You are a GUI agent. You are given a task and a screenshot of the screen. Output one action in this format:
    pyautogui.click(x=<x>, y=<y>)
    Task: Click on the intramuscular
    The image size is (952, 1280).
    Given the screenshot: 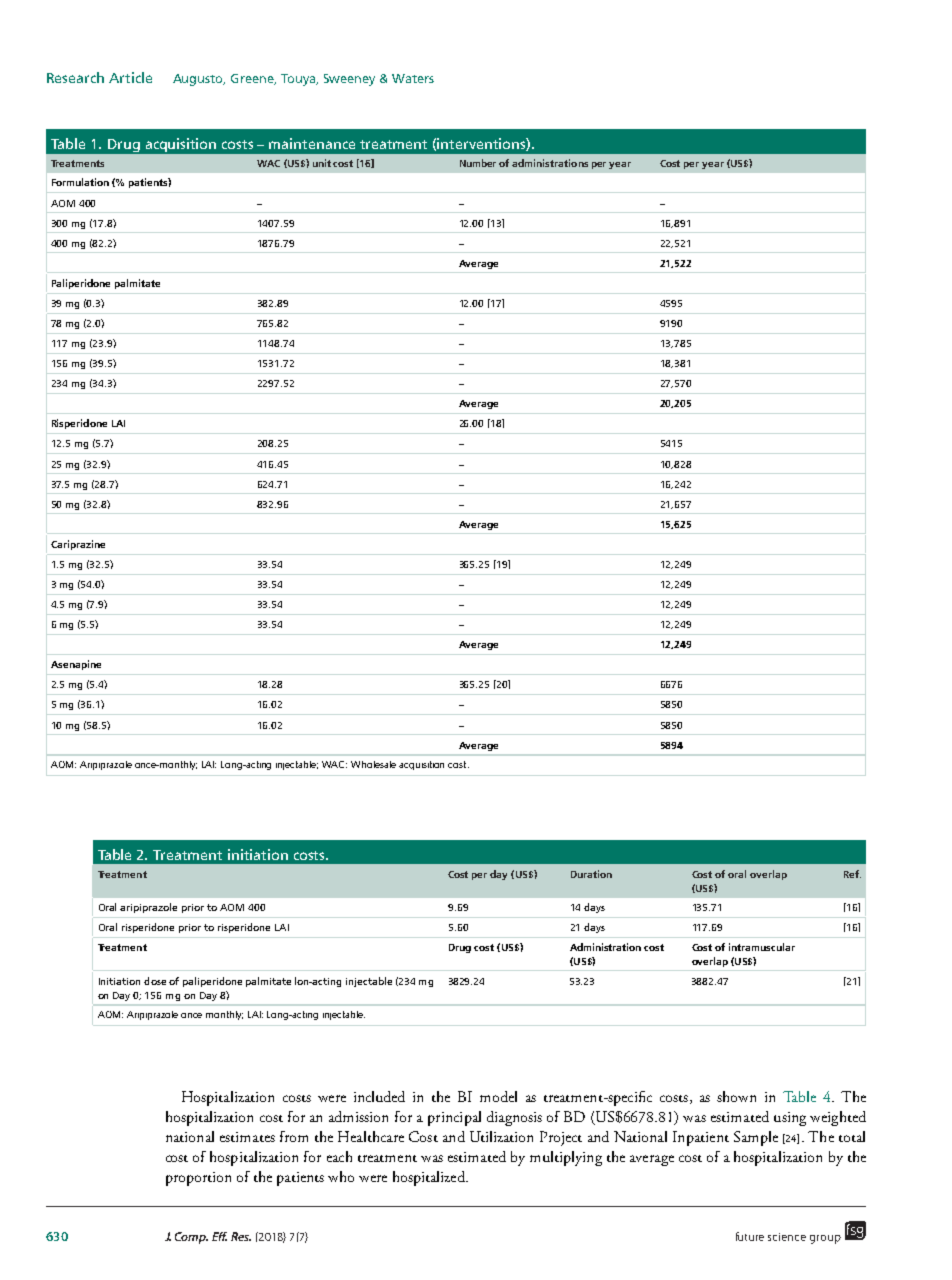 What is the action you would take?
    pyautogui.click(x=762, y=947)
